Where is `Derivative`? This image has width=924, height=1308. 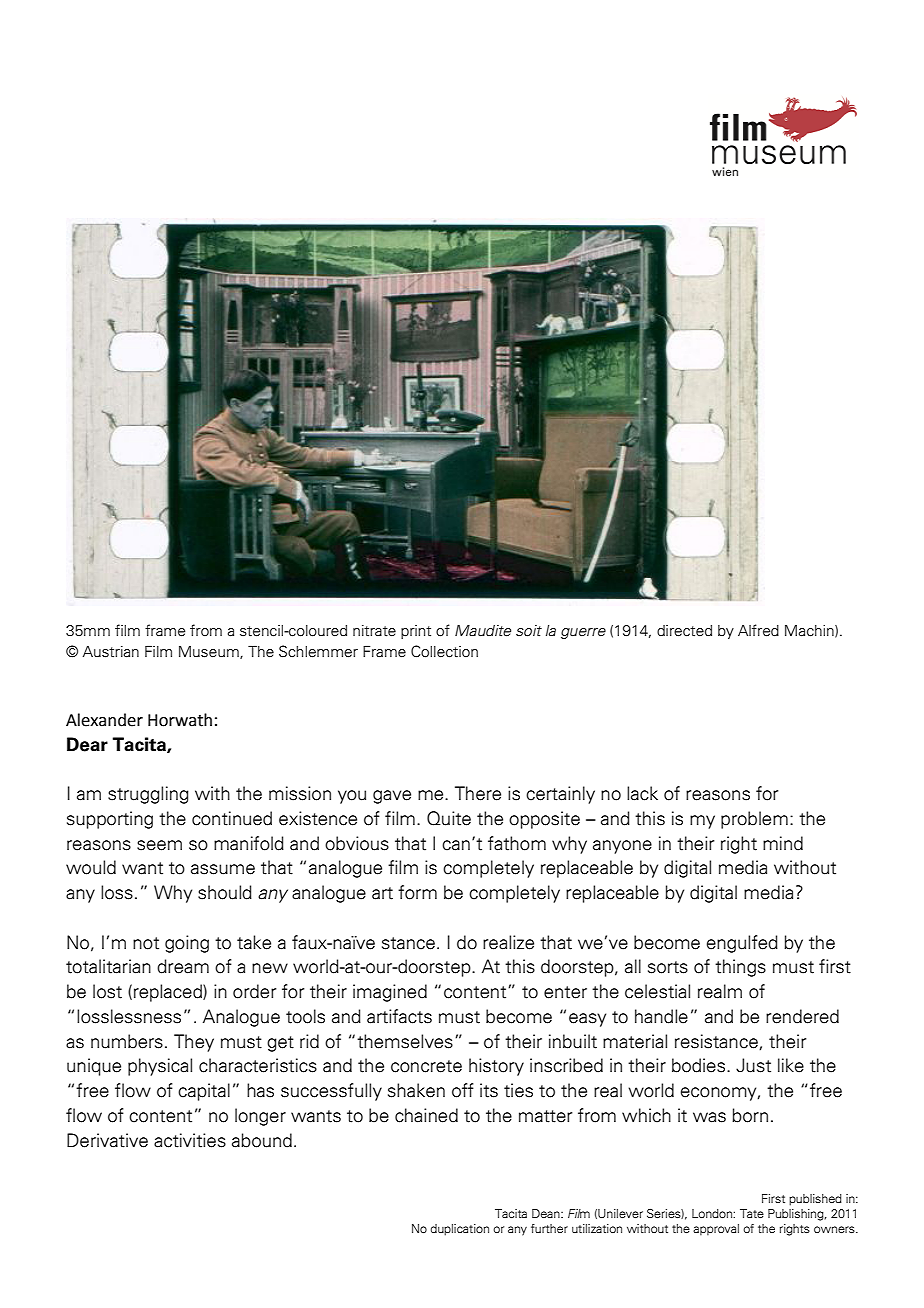
Derivative is located at coordinates (107, 1140).
